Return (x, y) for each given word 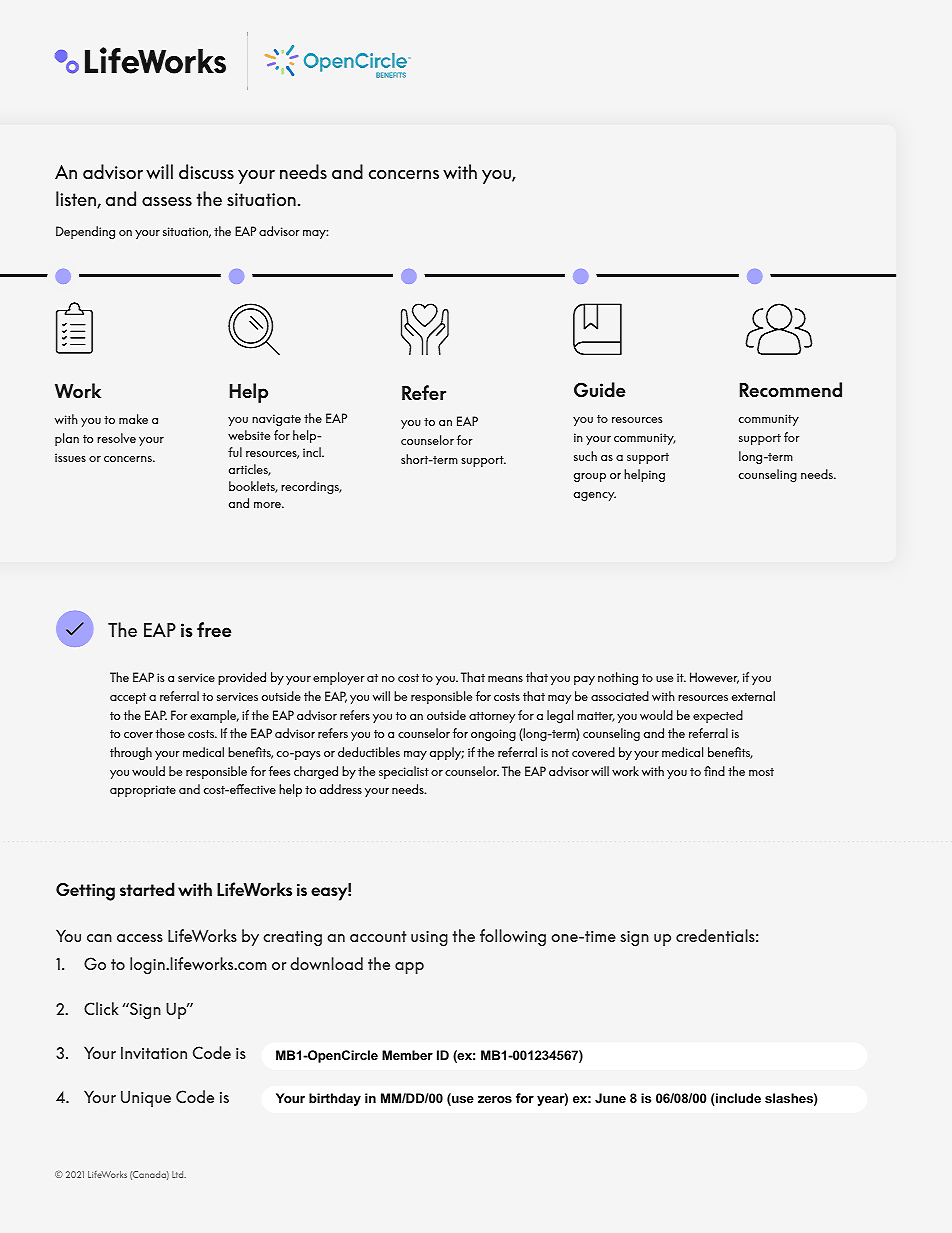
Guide (600, 390)
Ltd (179, 1174)
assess (167, 201)
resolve (116, 438)
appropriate (143, 791)
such (585, 456)
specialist (404, 772)
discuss (206, 171)
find (714, 771)
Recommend (791, 390)
